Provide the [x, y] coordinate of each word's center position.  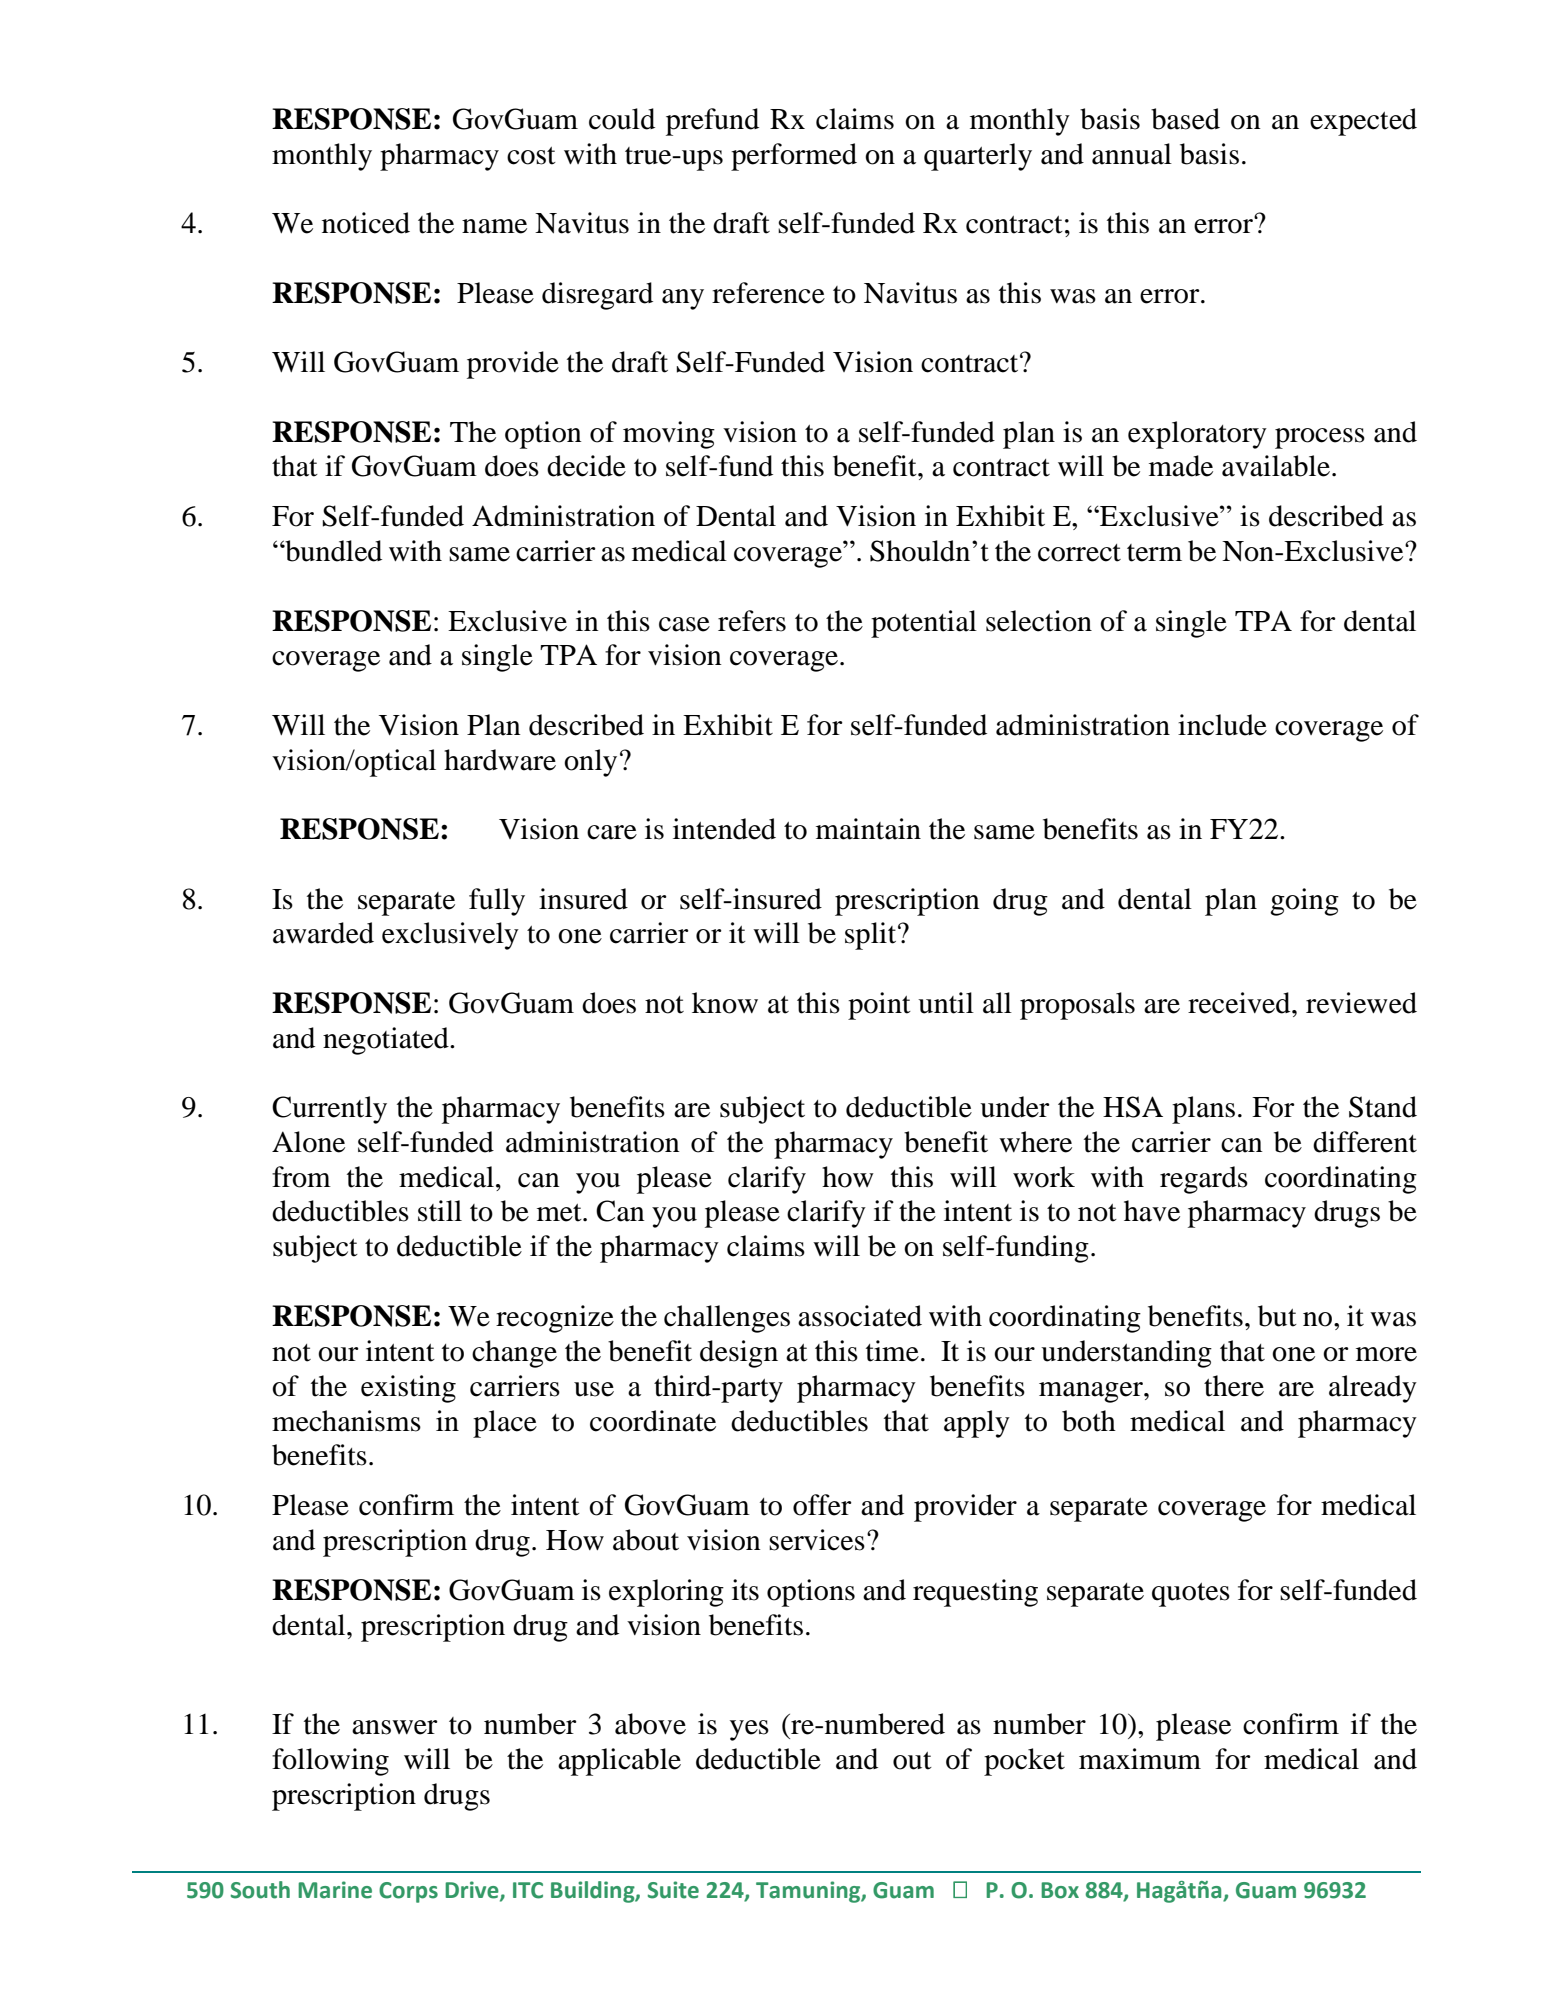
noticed [366, 223]
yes [749, 1730]
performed [794, 157]
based [1185, 119]
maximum [1140, 1759]
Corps [408, 1892]
